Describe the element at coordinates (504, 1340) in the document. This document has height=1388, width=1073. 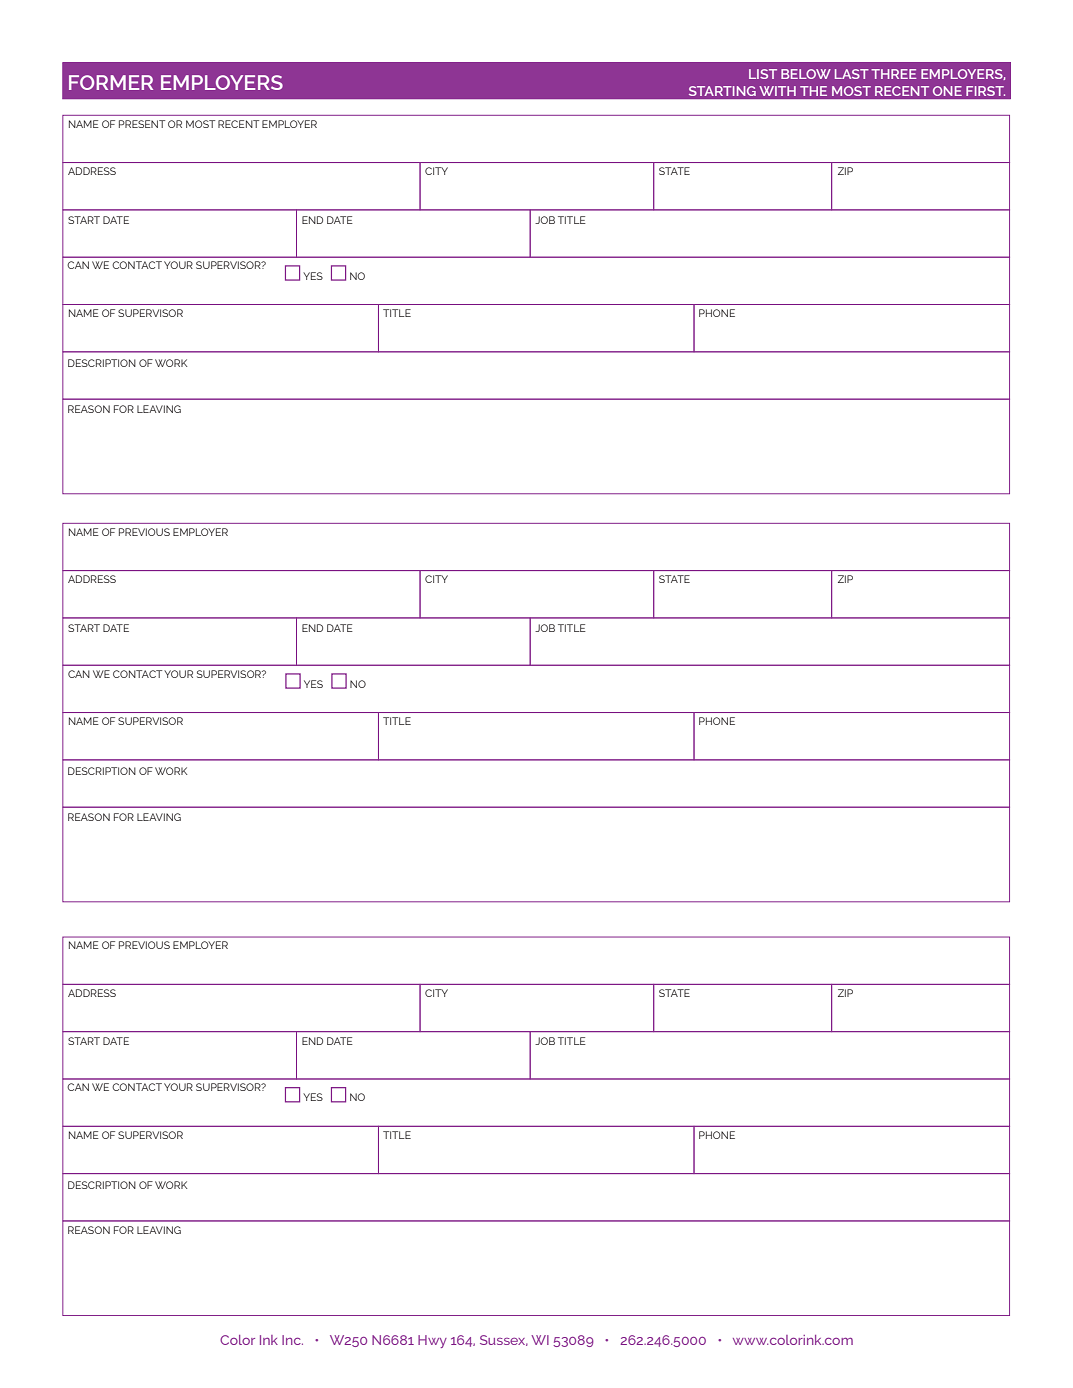
I see `Sussex` at that location.
